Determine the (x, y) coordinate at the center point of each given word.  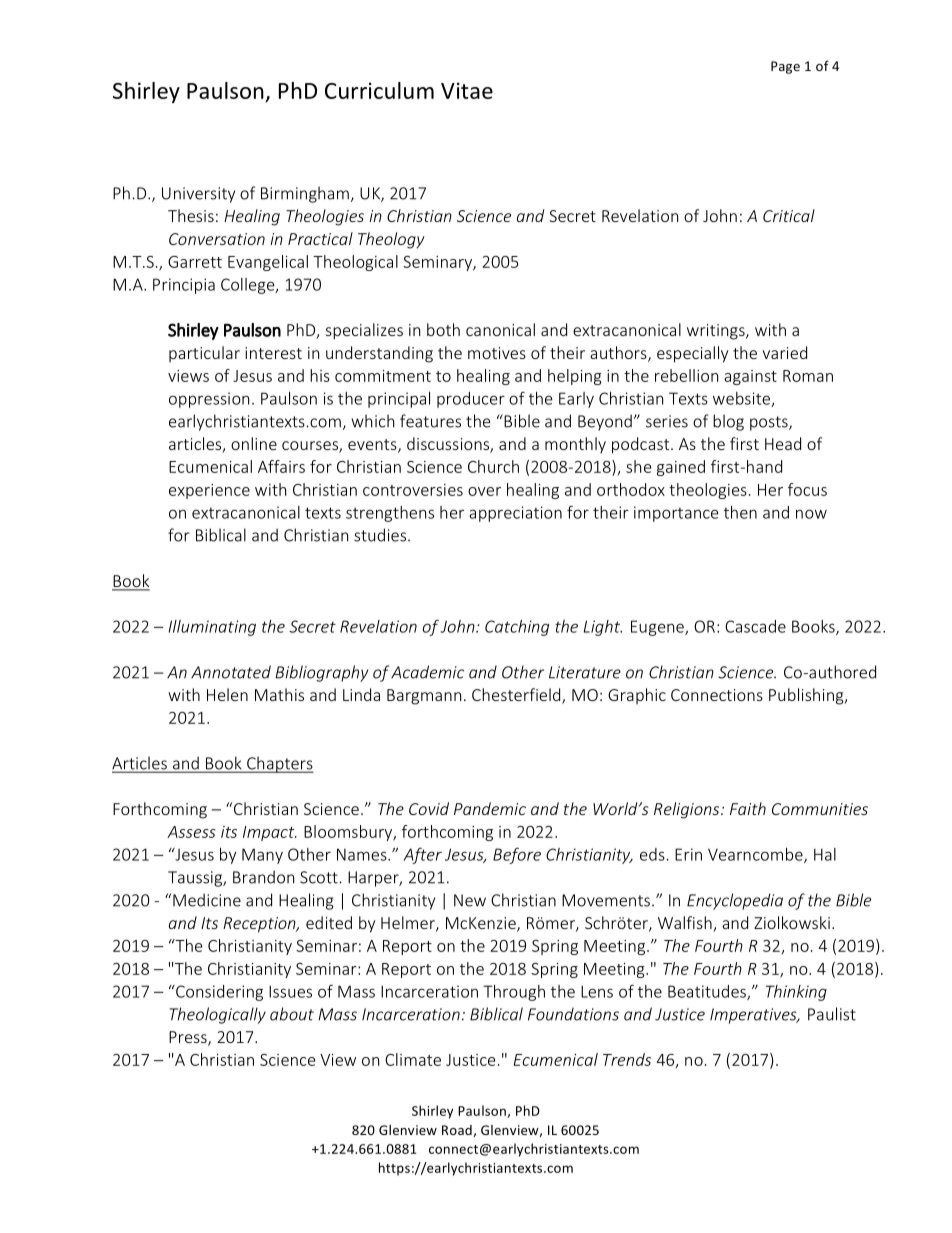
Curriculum (379, 90)
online (254, 443)
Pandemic (490, 808)
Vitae (467, 90)
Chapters (279, 764)
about (292, 1014)
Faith (748, 808)
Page (785, 67)
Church (493, 466)
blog (728, 422)
